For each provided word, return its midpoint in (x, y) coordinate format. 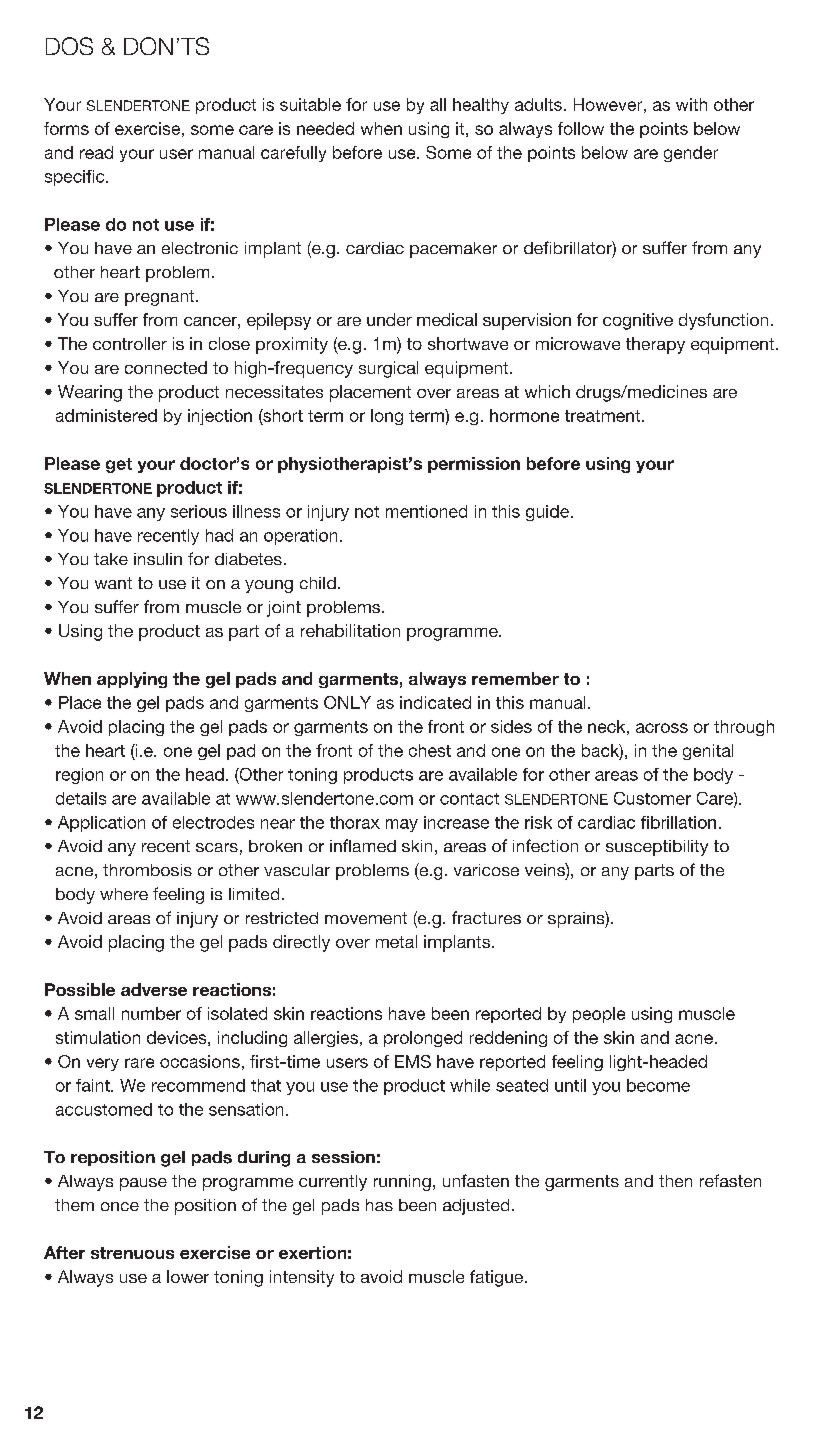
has (379, 1205)
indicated (435, 702)
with (691, 104)
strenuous (132, 1253)
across (662, 728)
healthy (481, 106)
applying (132, 680)
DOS (69, 46)
